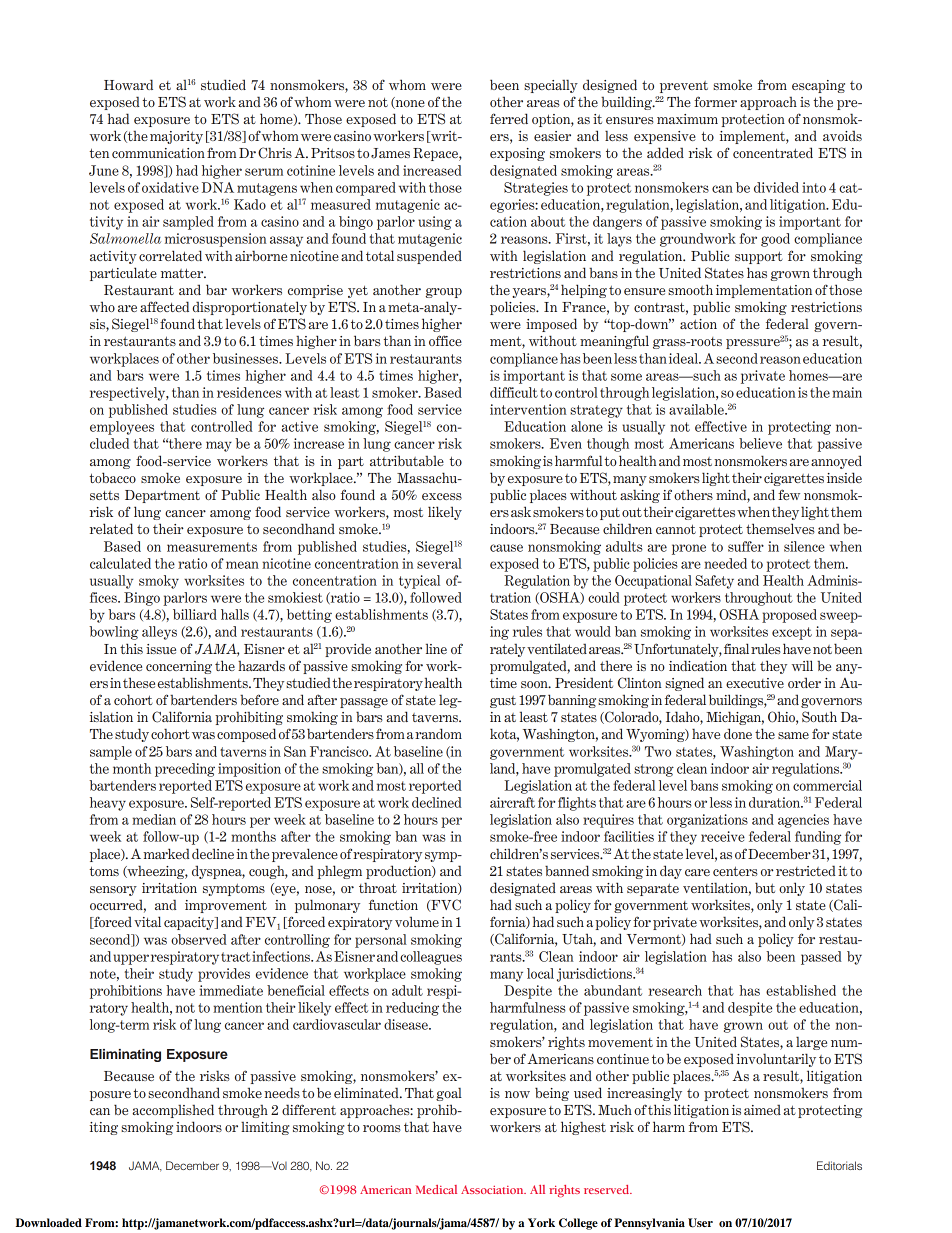  I want to click on aircraft, so click(512, 802).
